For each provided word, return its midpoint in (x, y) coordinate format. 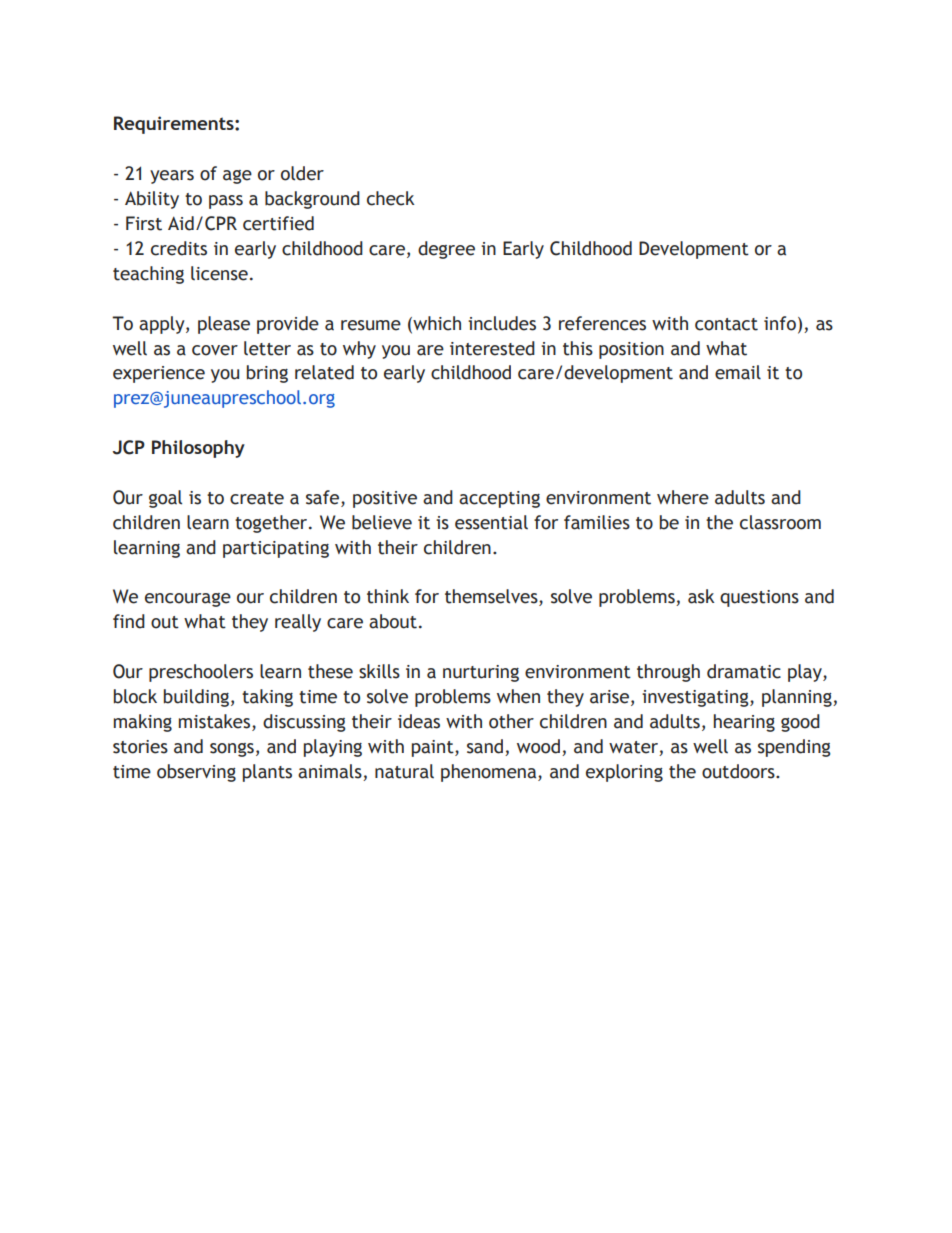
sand (485, 746)
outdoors (739, 771)
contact (726, 324)
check (391, 198)
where (683, 497)
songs (232, 750)
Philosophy (198, 449)
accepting (499, 499)
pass (226, 202)
